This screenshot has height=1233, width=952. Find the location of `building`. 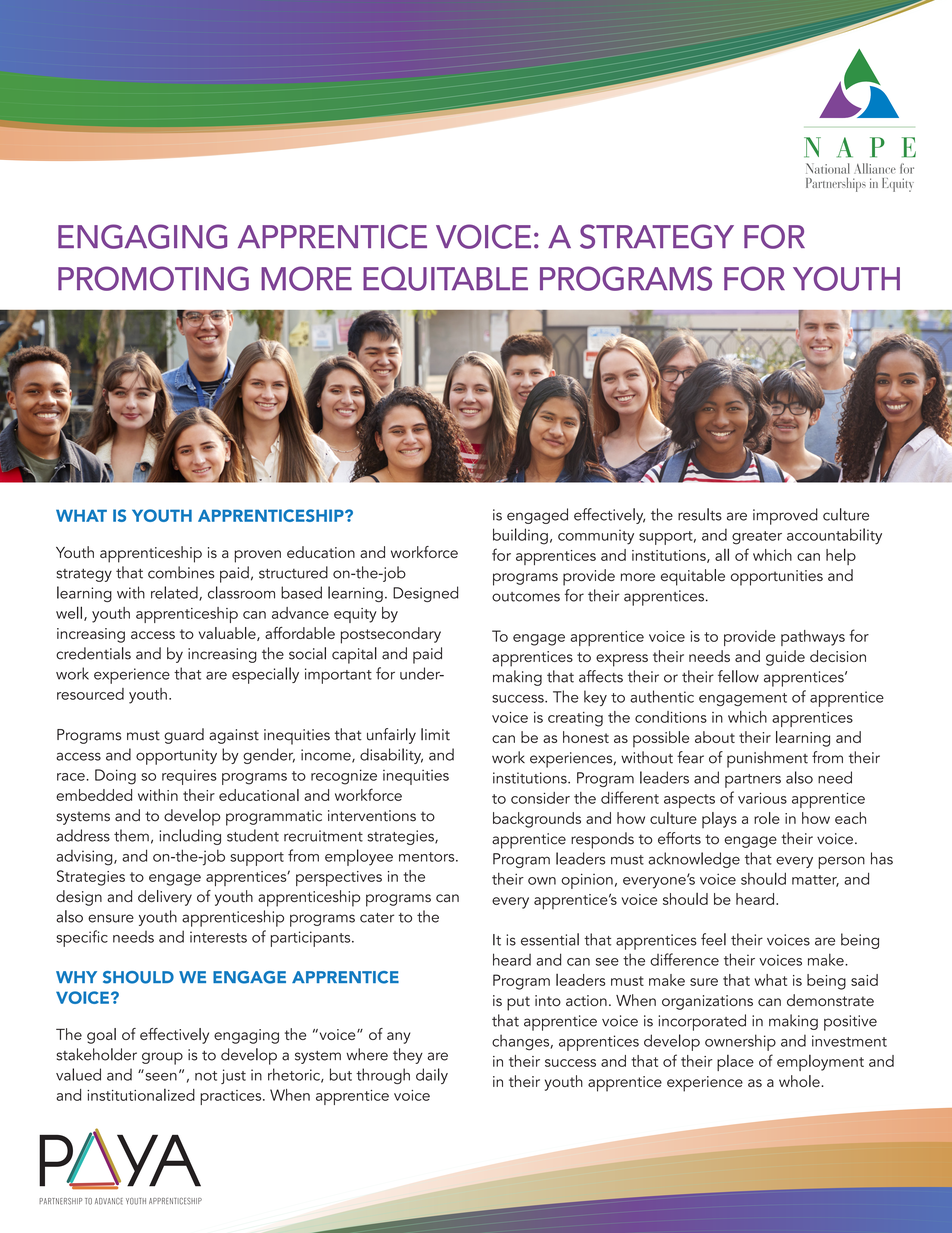

building is located at coordinates (520, 536).
